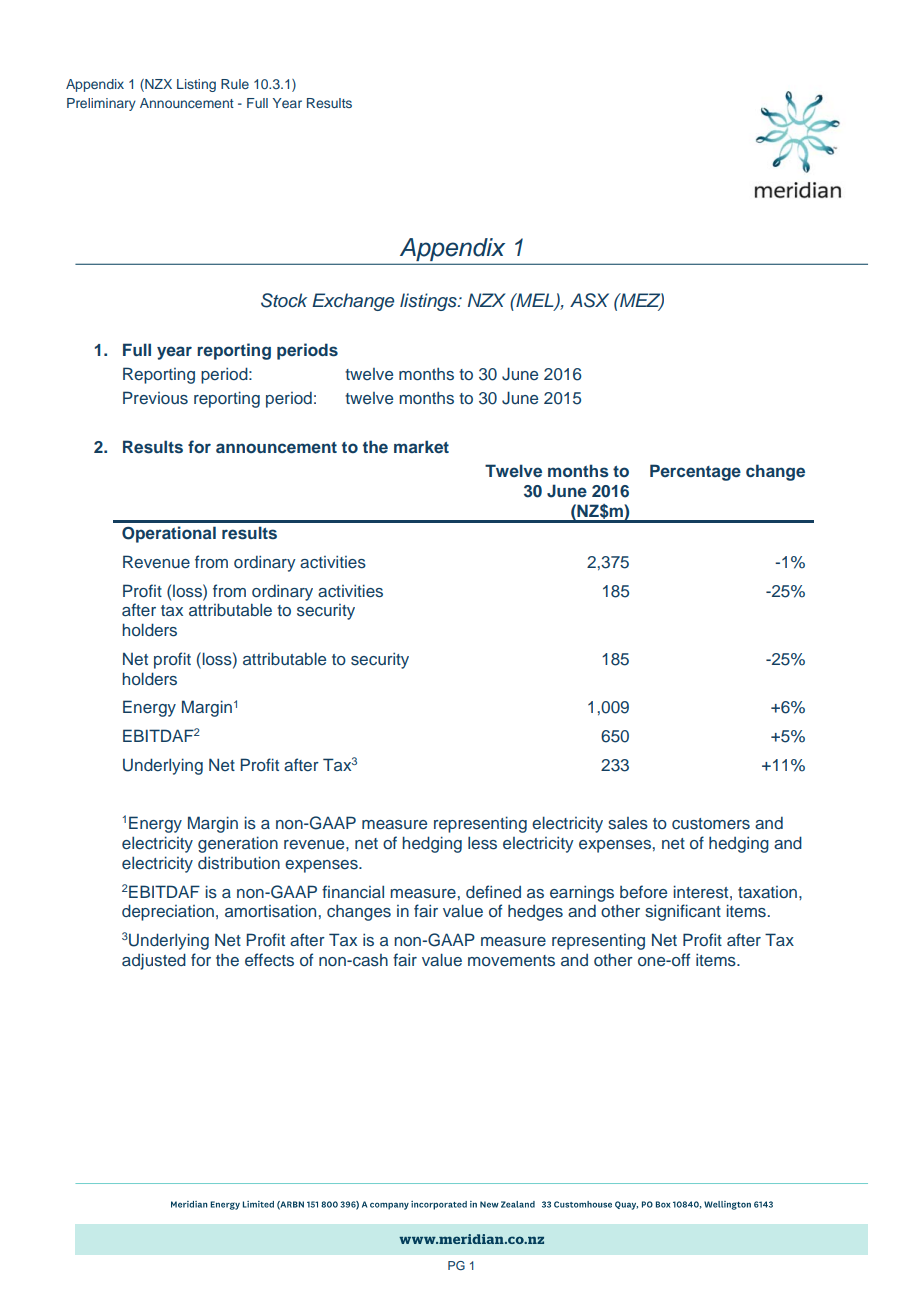 Image resolution: width=924 pixels, height=1308 pixels. What do you see at coordinates (235, 84) in the page?
I see `Rule` at bounding box center [235, 84].
